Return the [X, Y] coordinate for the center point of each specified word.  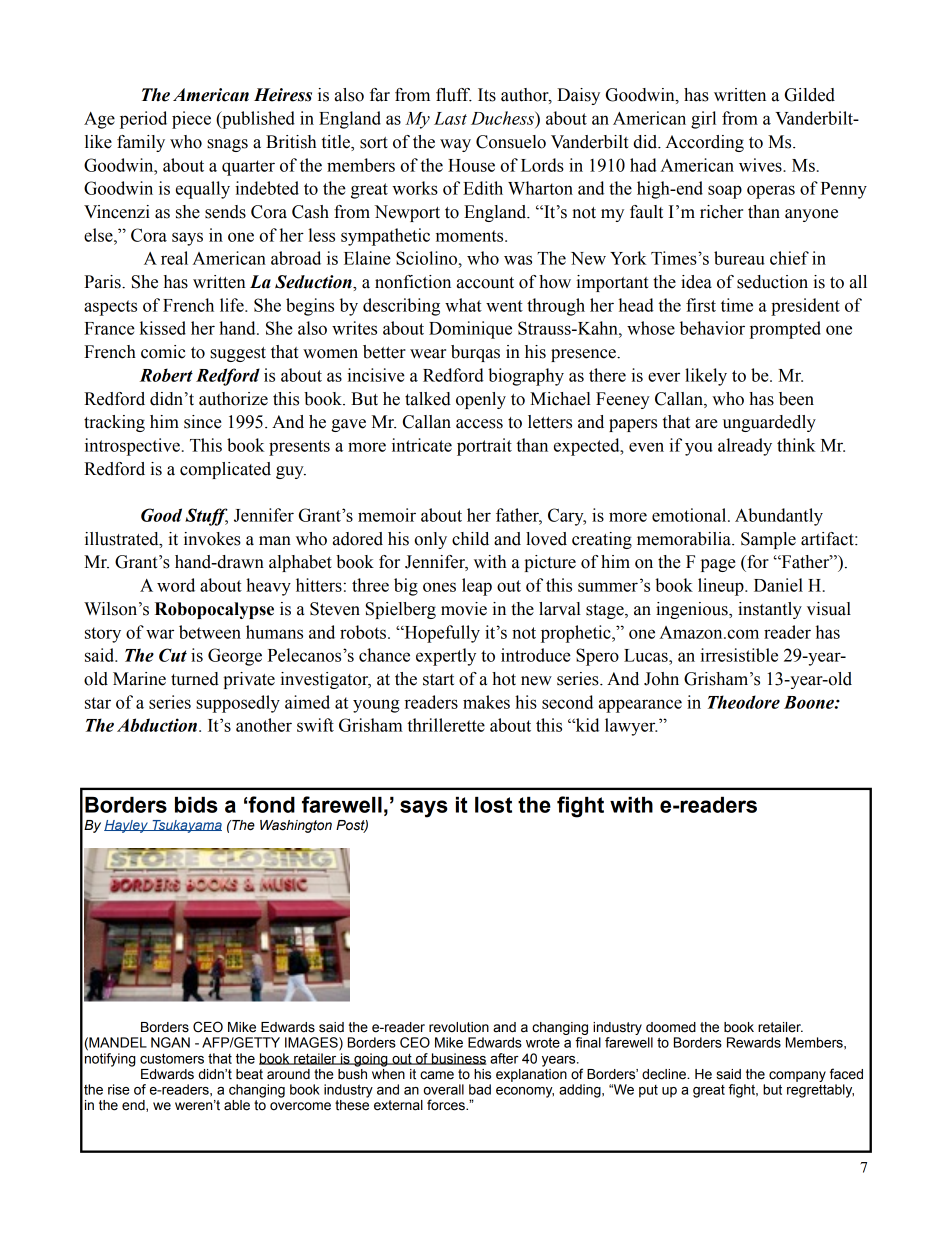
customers [172, 1059]
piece [191, 120]
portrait [484, 447]
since [203, 422]
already [745, 447]
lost [493, 805]
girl [703, 120]
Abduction [157, 725]
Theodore [744, 702]
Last [450, 118]
